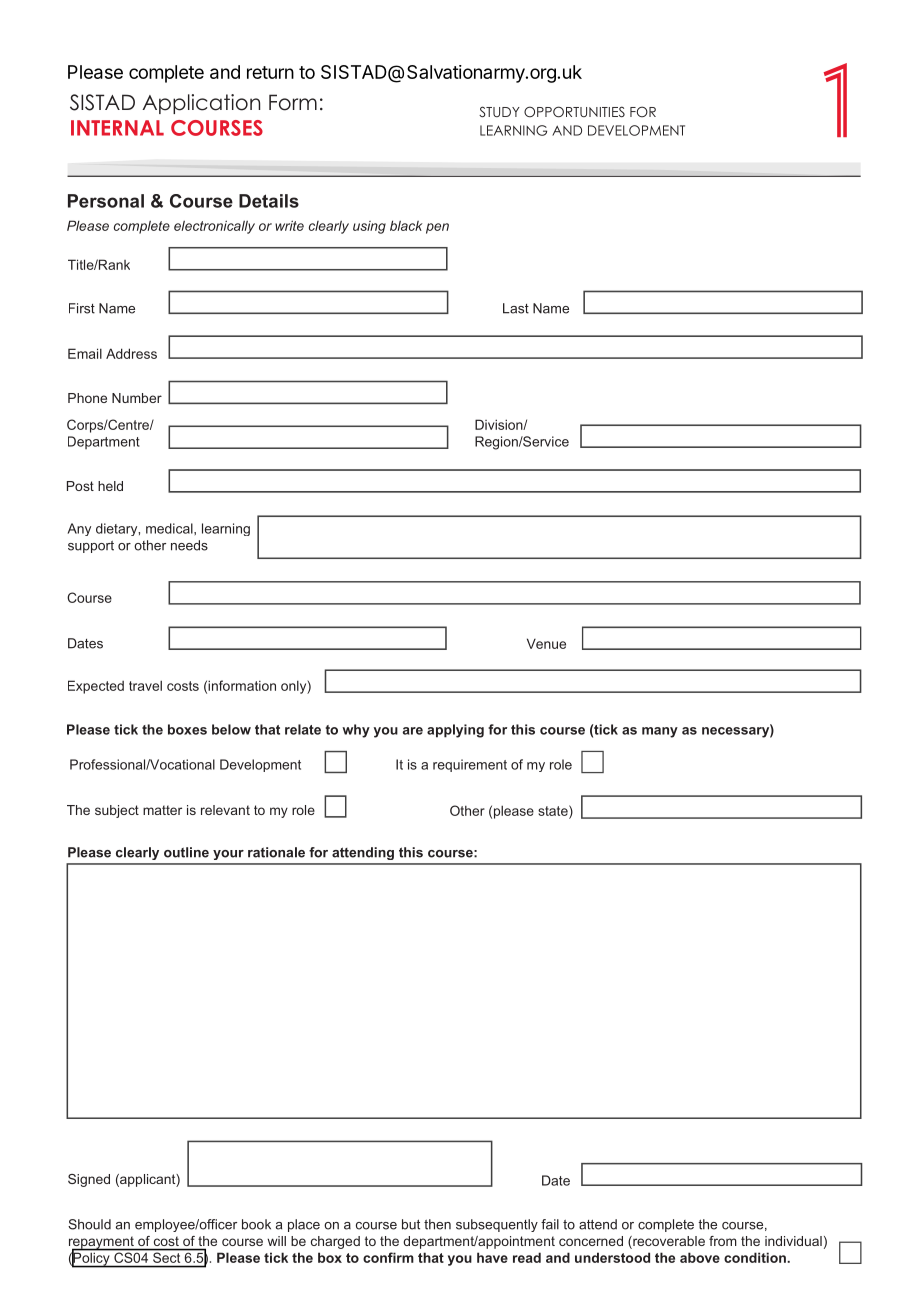  What do you see at coordinates (546, 643) in the screenshot?
I see `Venue` at bounding box center [546, 643].
